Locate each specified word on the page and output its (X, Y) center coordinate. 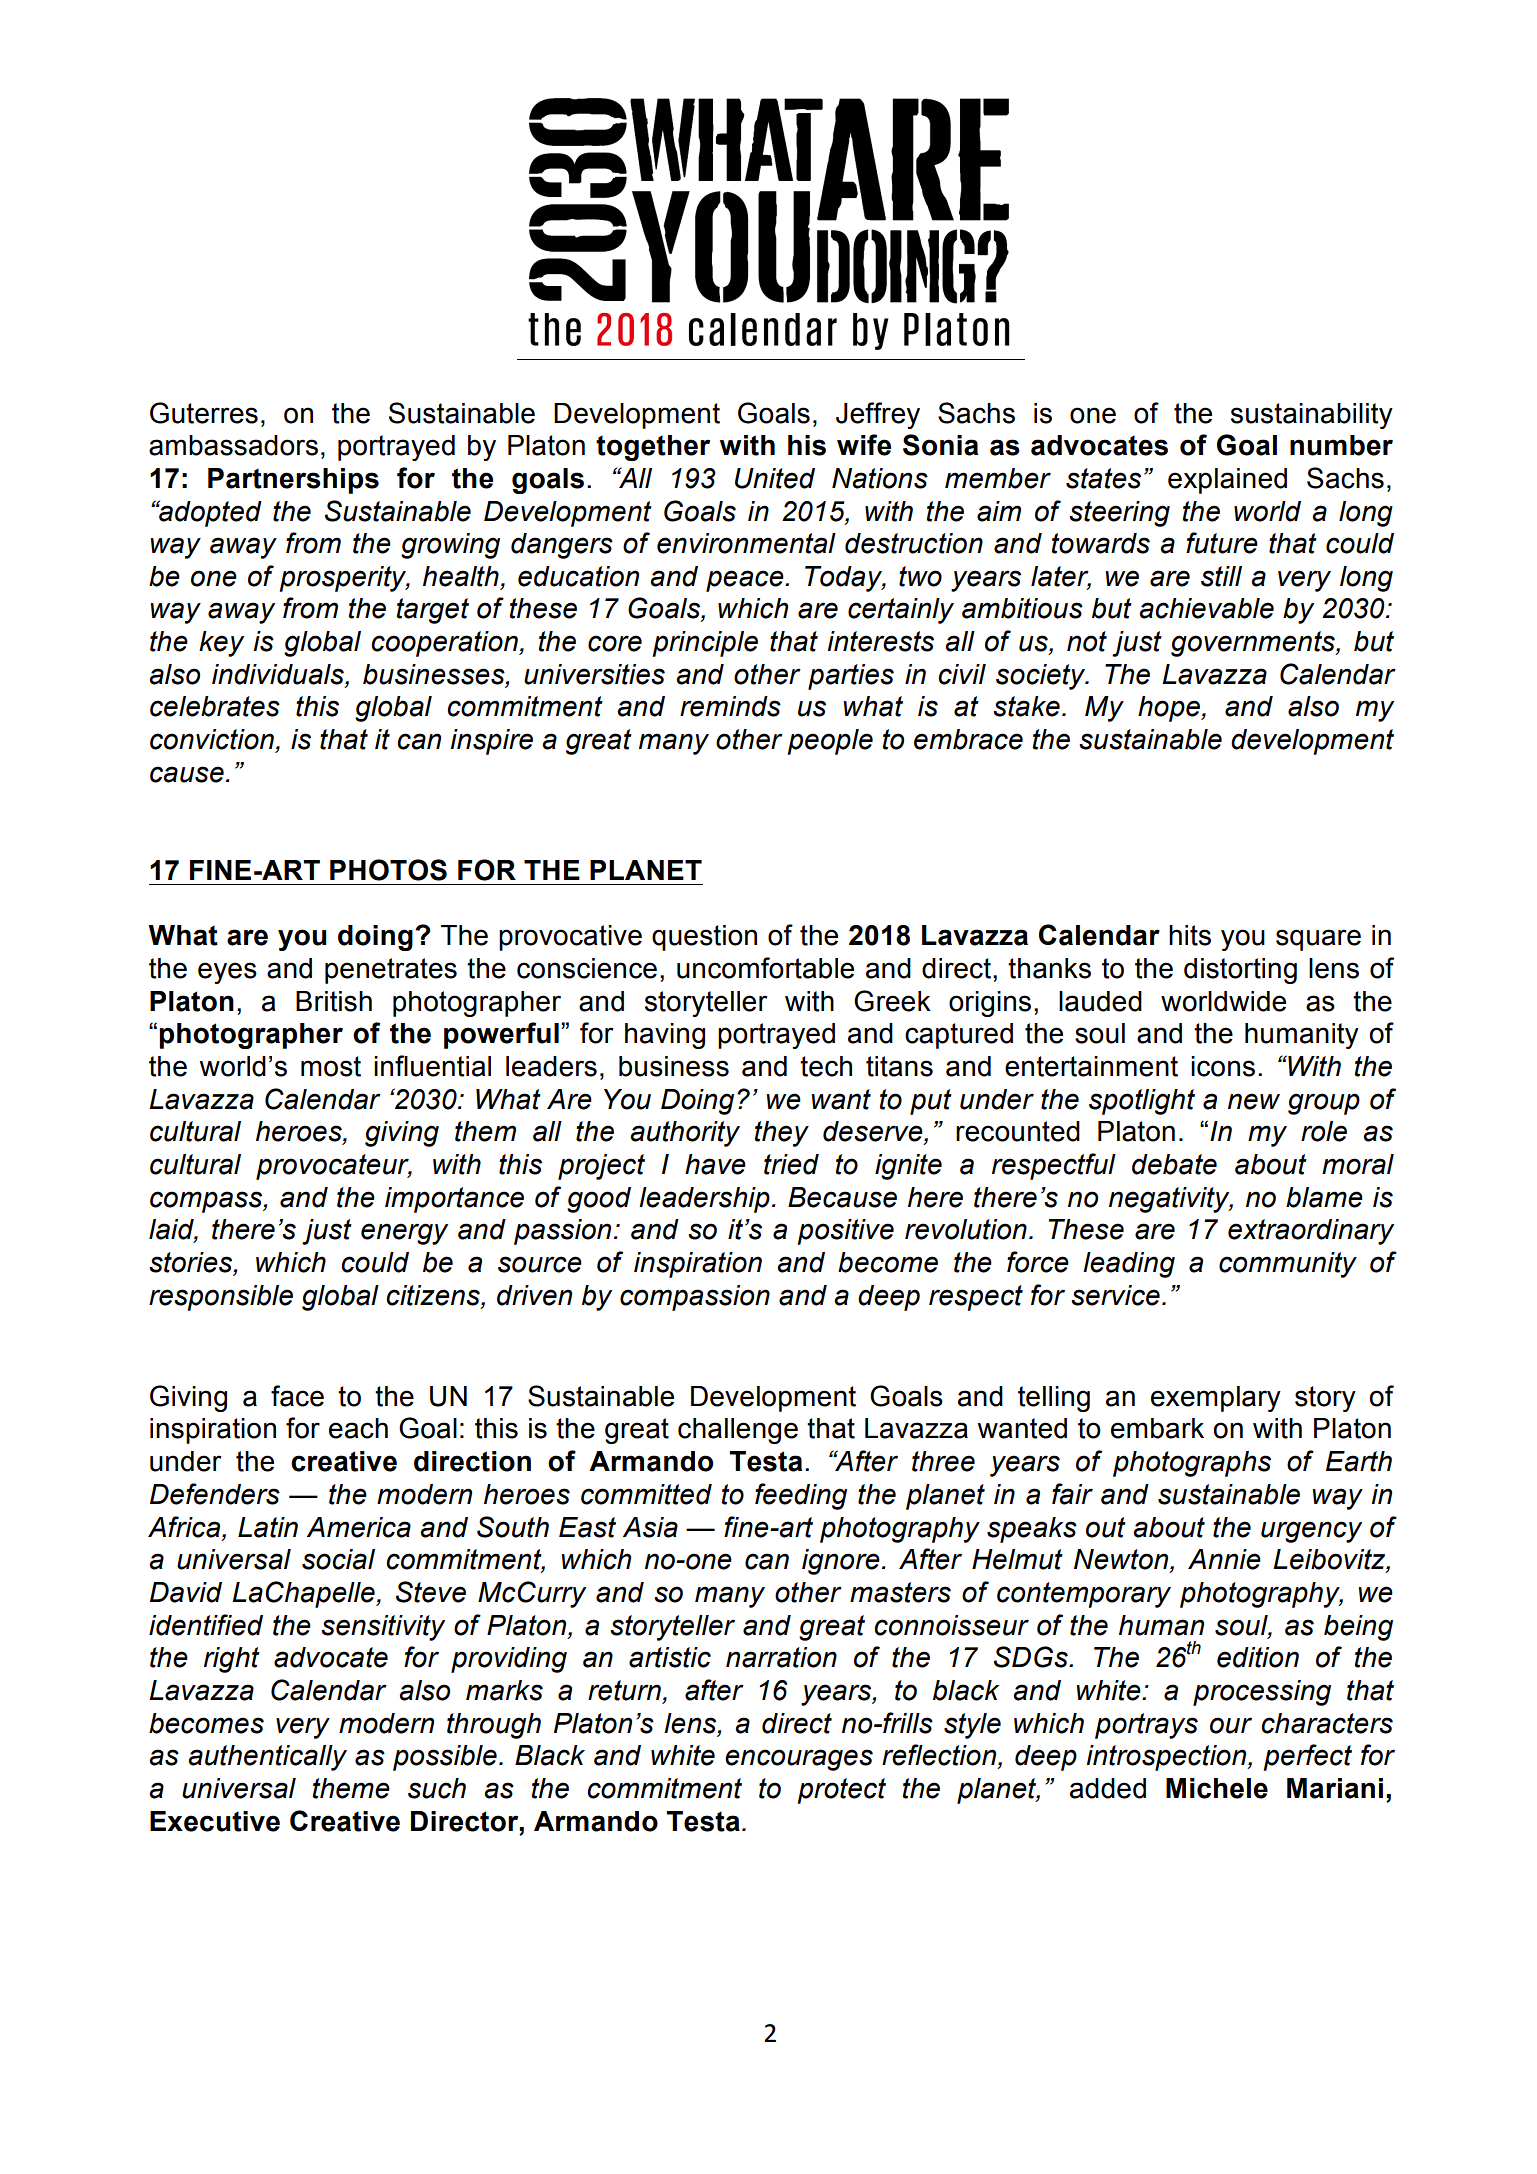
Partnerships (293, 481)
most (331, 1066)
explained (1227, 481)
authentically (267, 1758)
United (775, 478)
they (782, 1134)
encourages (799, 1760)
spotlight (1142, 1102)
